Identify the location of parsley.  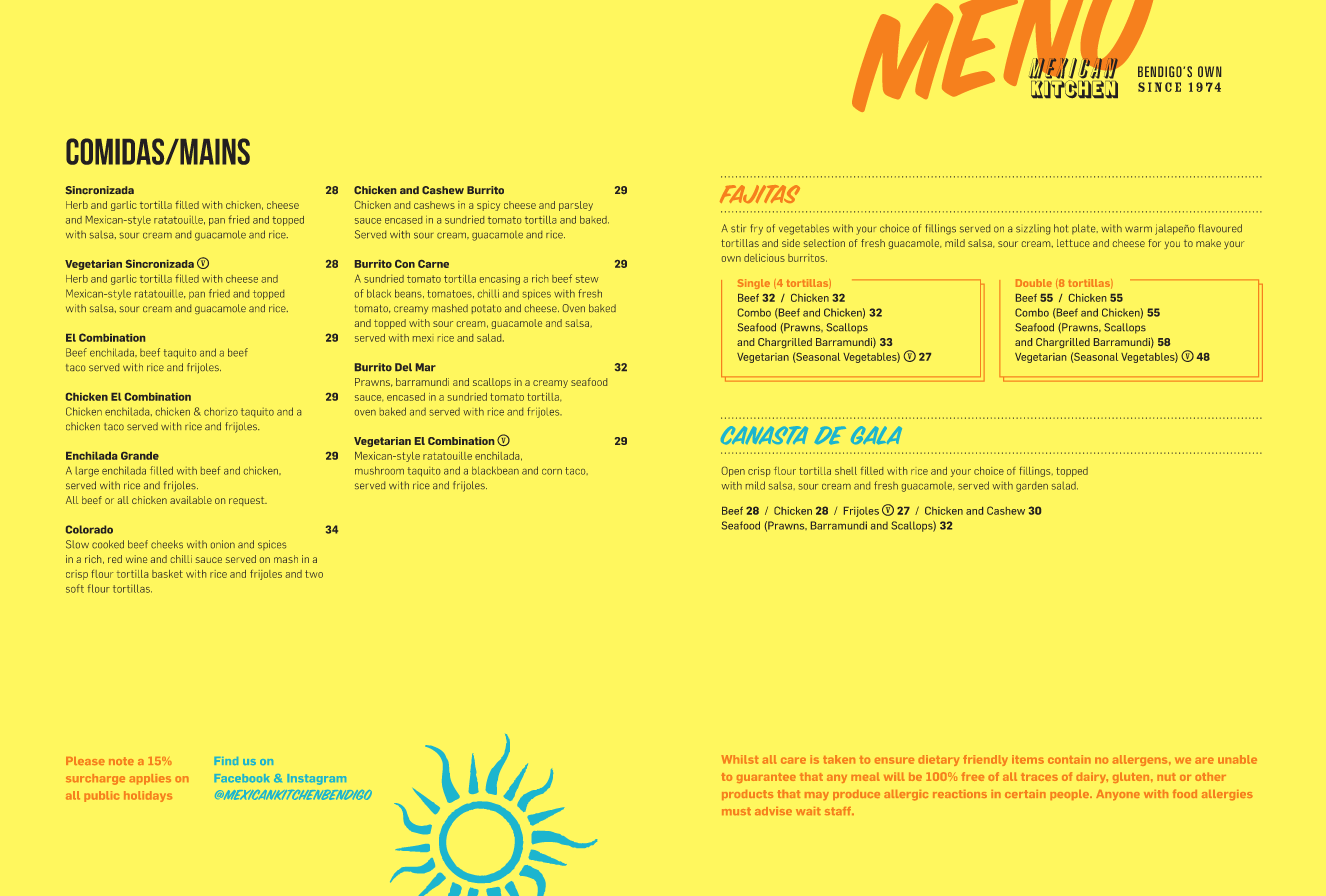
(576, 206).
